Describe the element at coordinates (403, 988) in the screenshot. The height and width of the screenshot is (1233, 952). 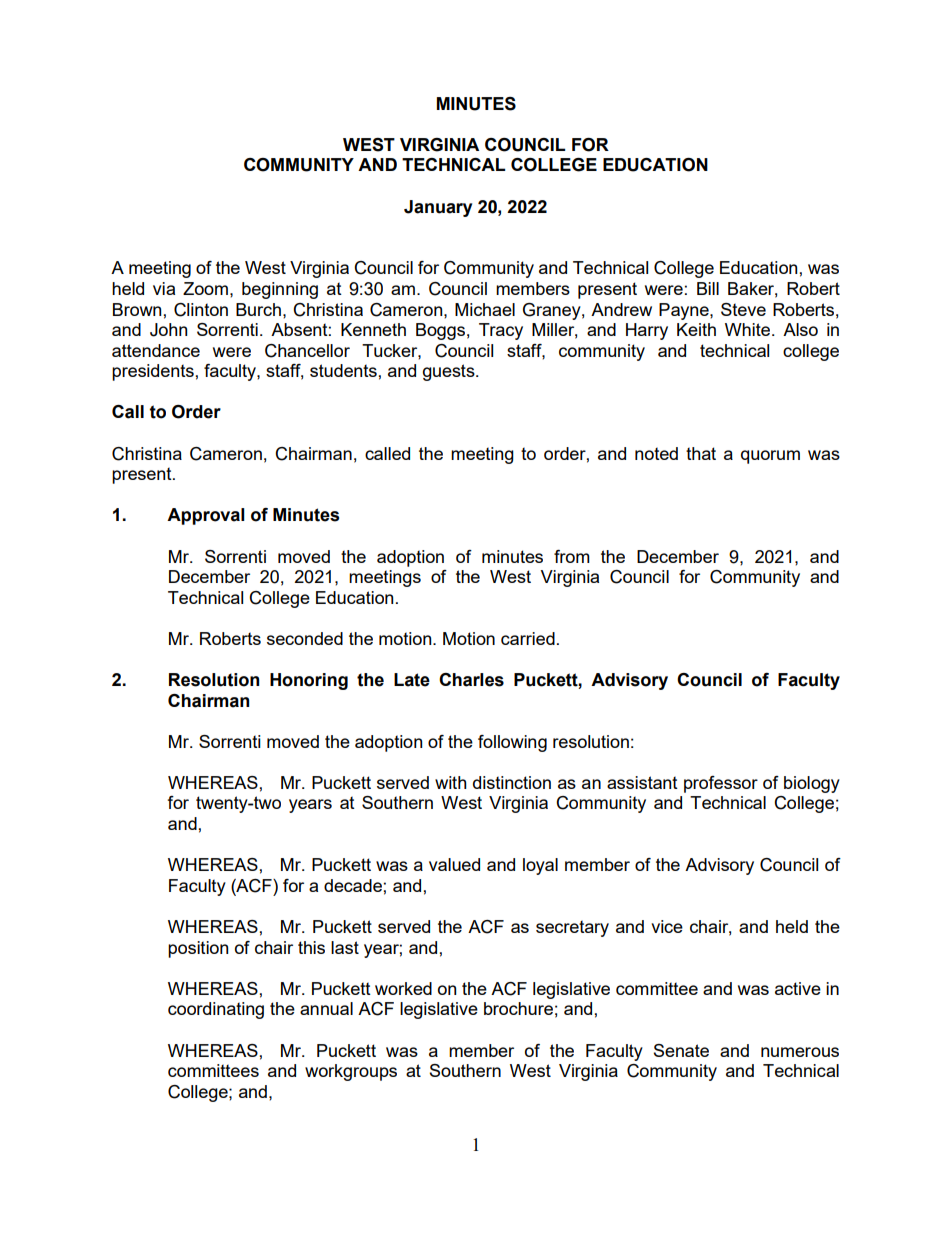
I see `worked` at that location.
